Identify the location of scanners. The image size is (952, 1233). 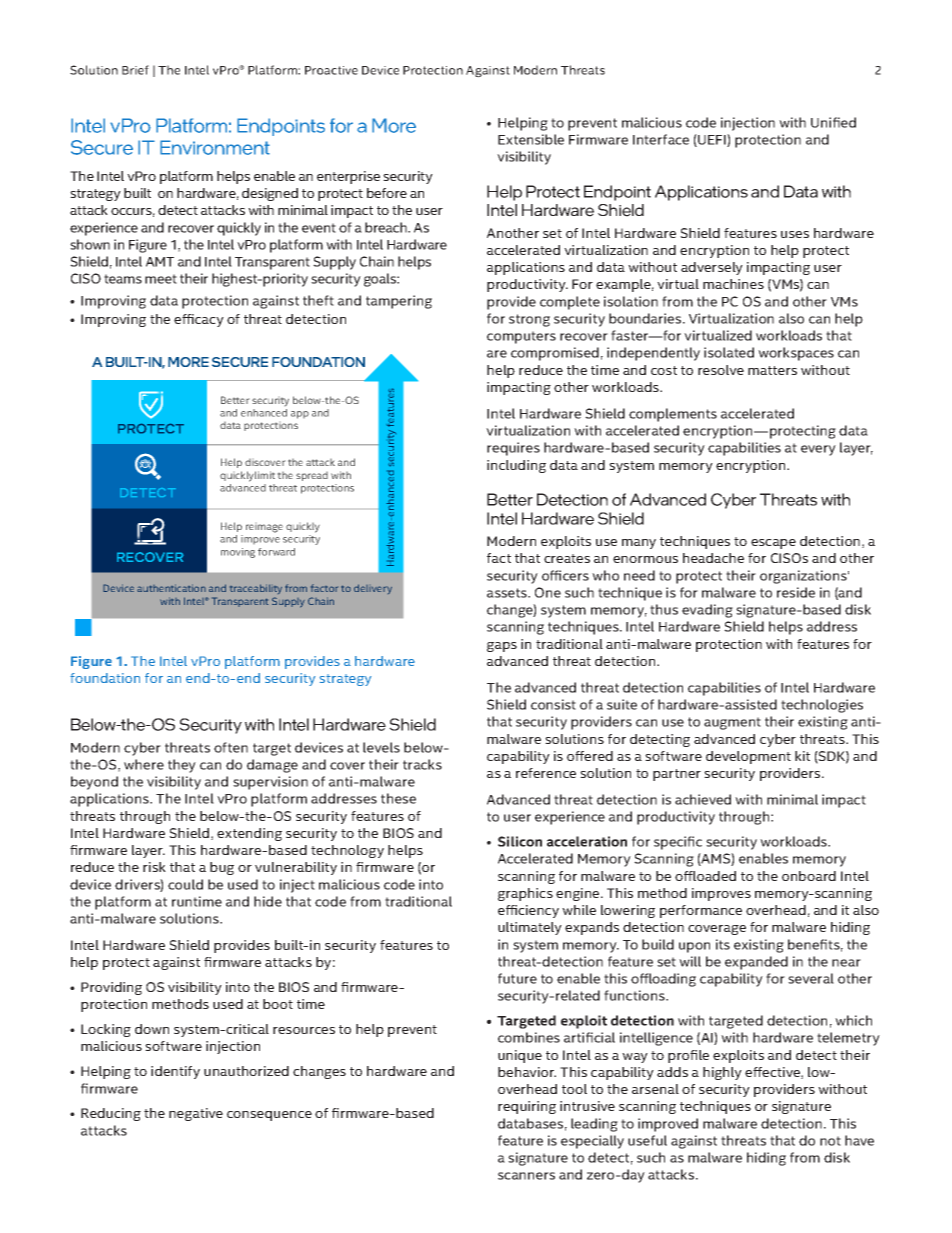
(526, 1176).
